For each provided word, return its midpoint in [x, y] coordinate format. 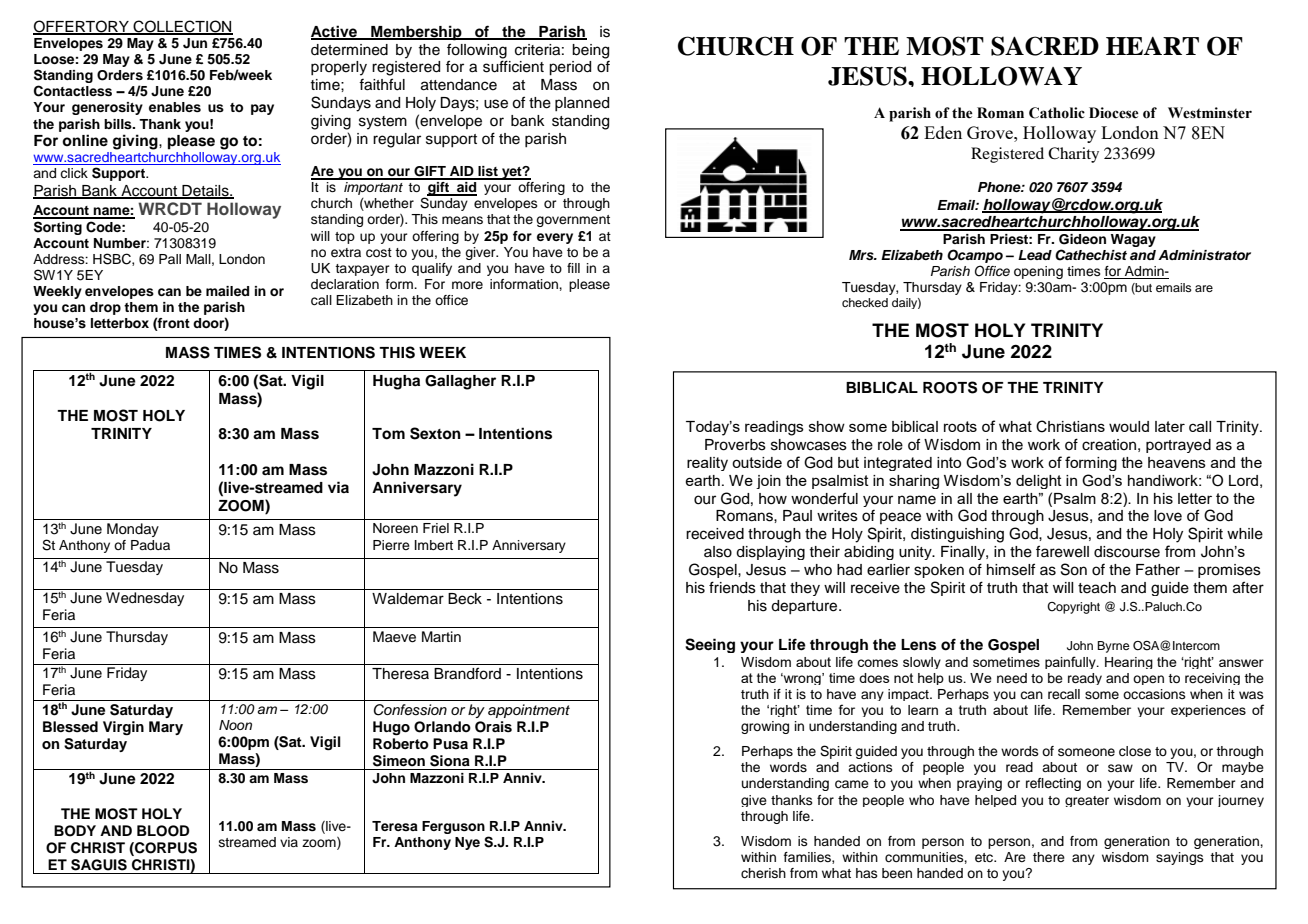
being [590, 51]
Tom [388, 434]
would [1129, 426]
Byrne [1113, 647]
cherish [763, 873]
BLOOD [163, 831]
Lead [1035, 255]
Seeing [710, 645]
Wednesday [145, 599]
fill [573, 268]
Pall [170, 259]
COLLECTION [182, 27]
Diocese [1114, 113]
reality [707, 464]
